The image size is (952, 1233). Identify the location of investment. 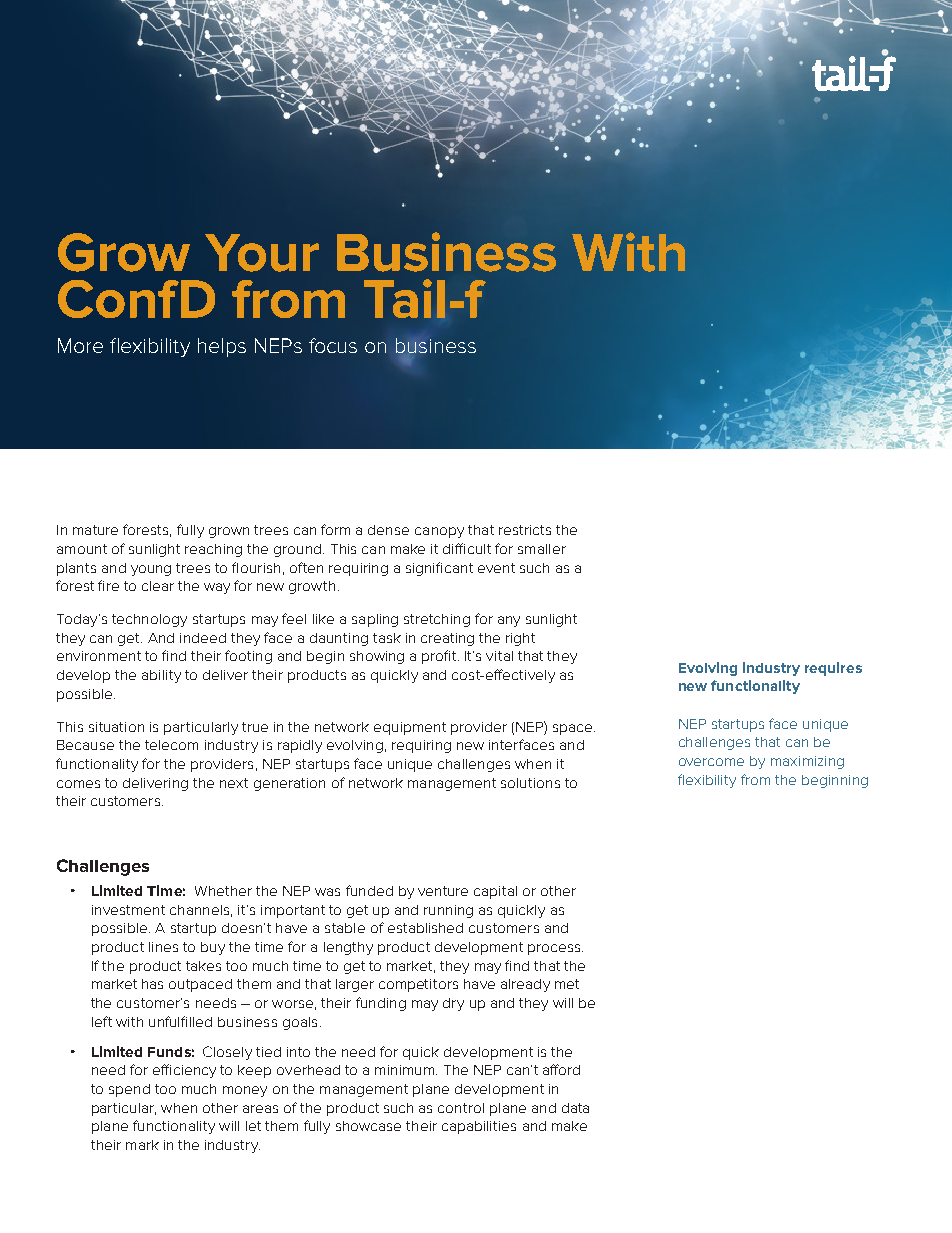
(128, 910).
